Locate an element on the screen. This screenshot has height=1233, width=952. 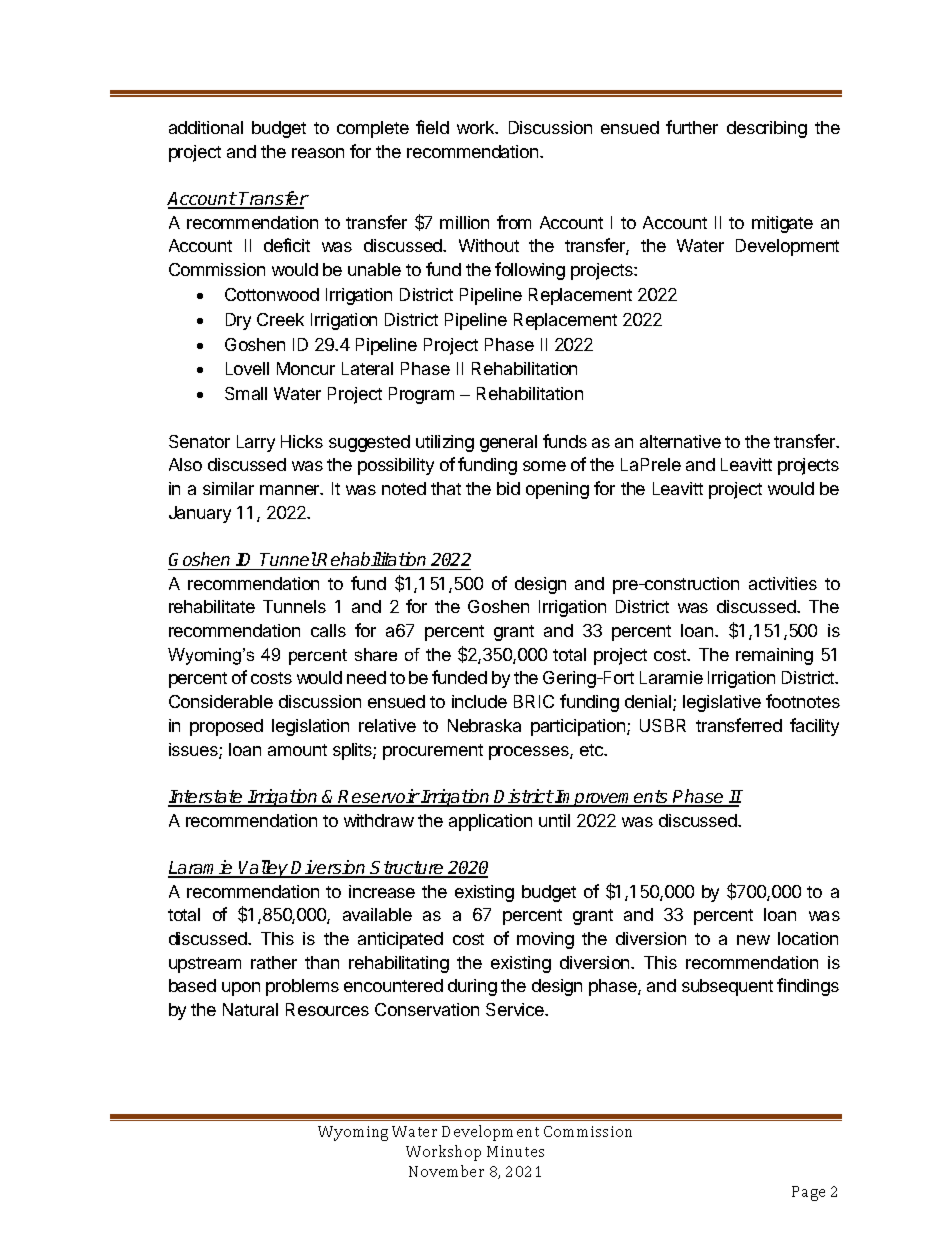
describing is located at coordinates (767, 129).
